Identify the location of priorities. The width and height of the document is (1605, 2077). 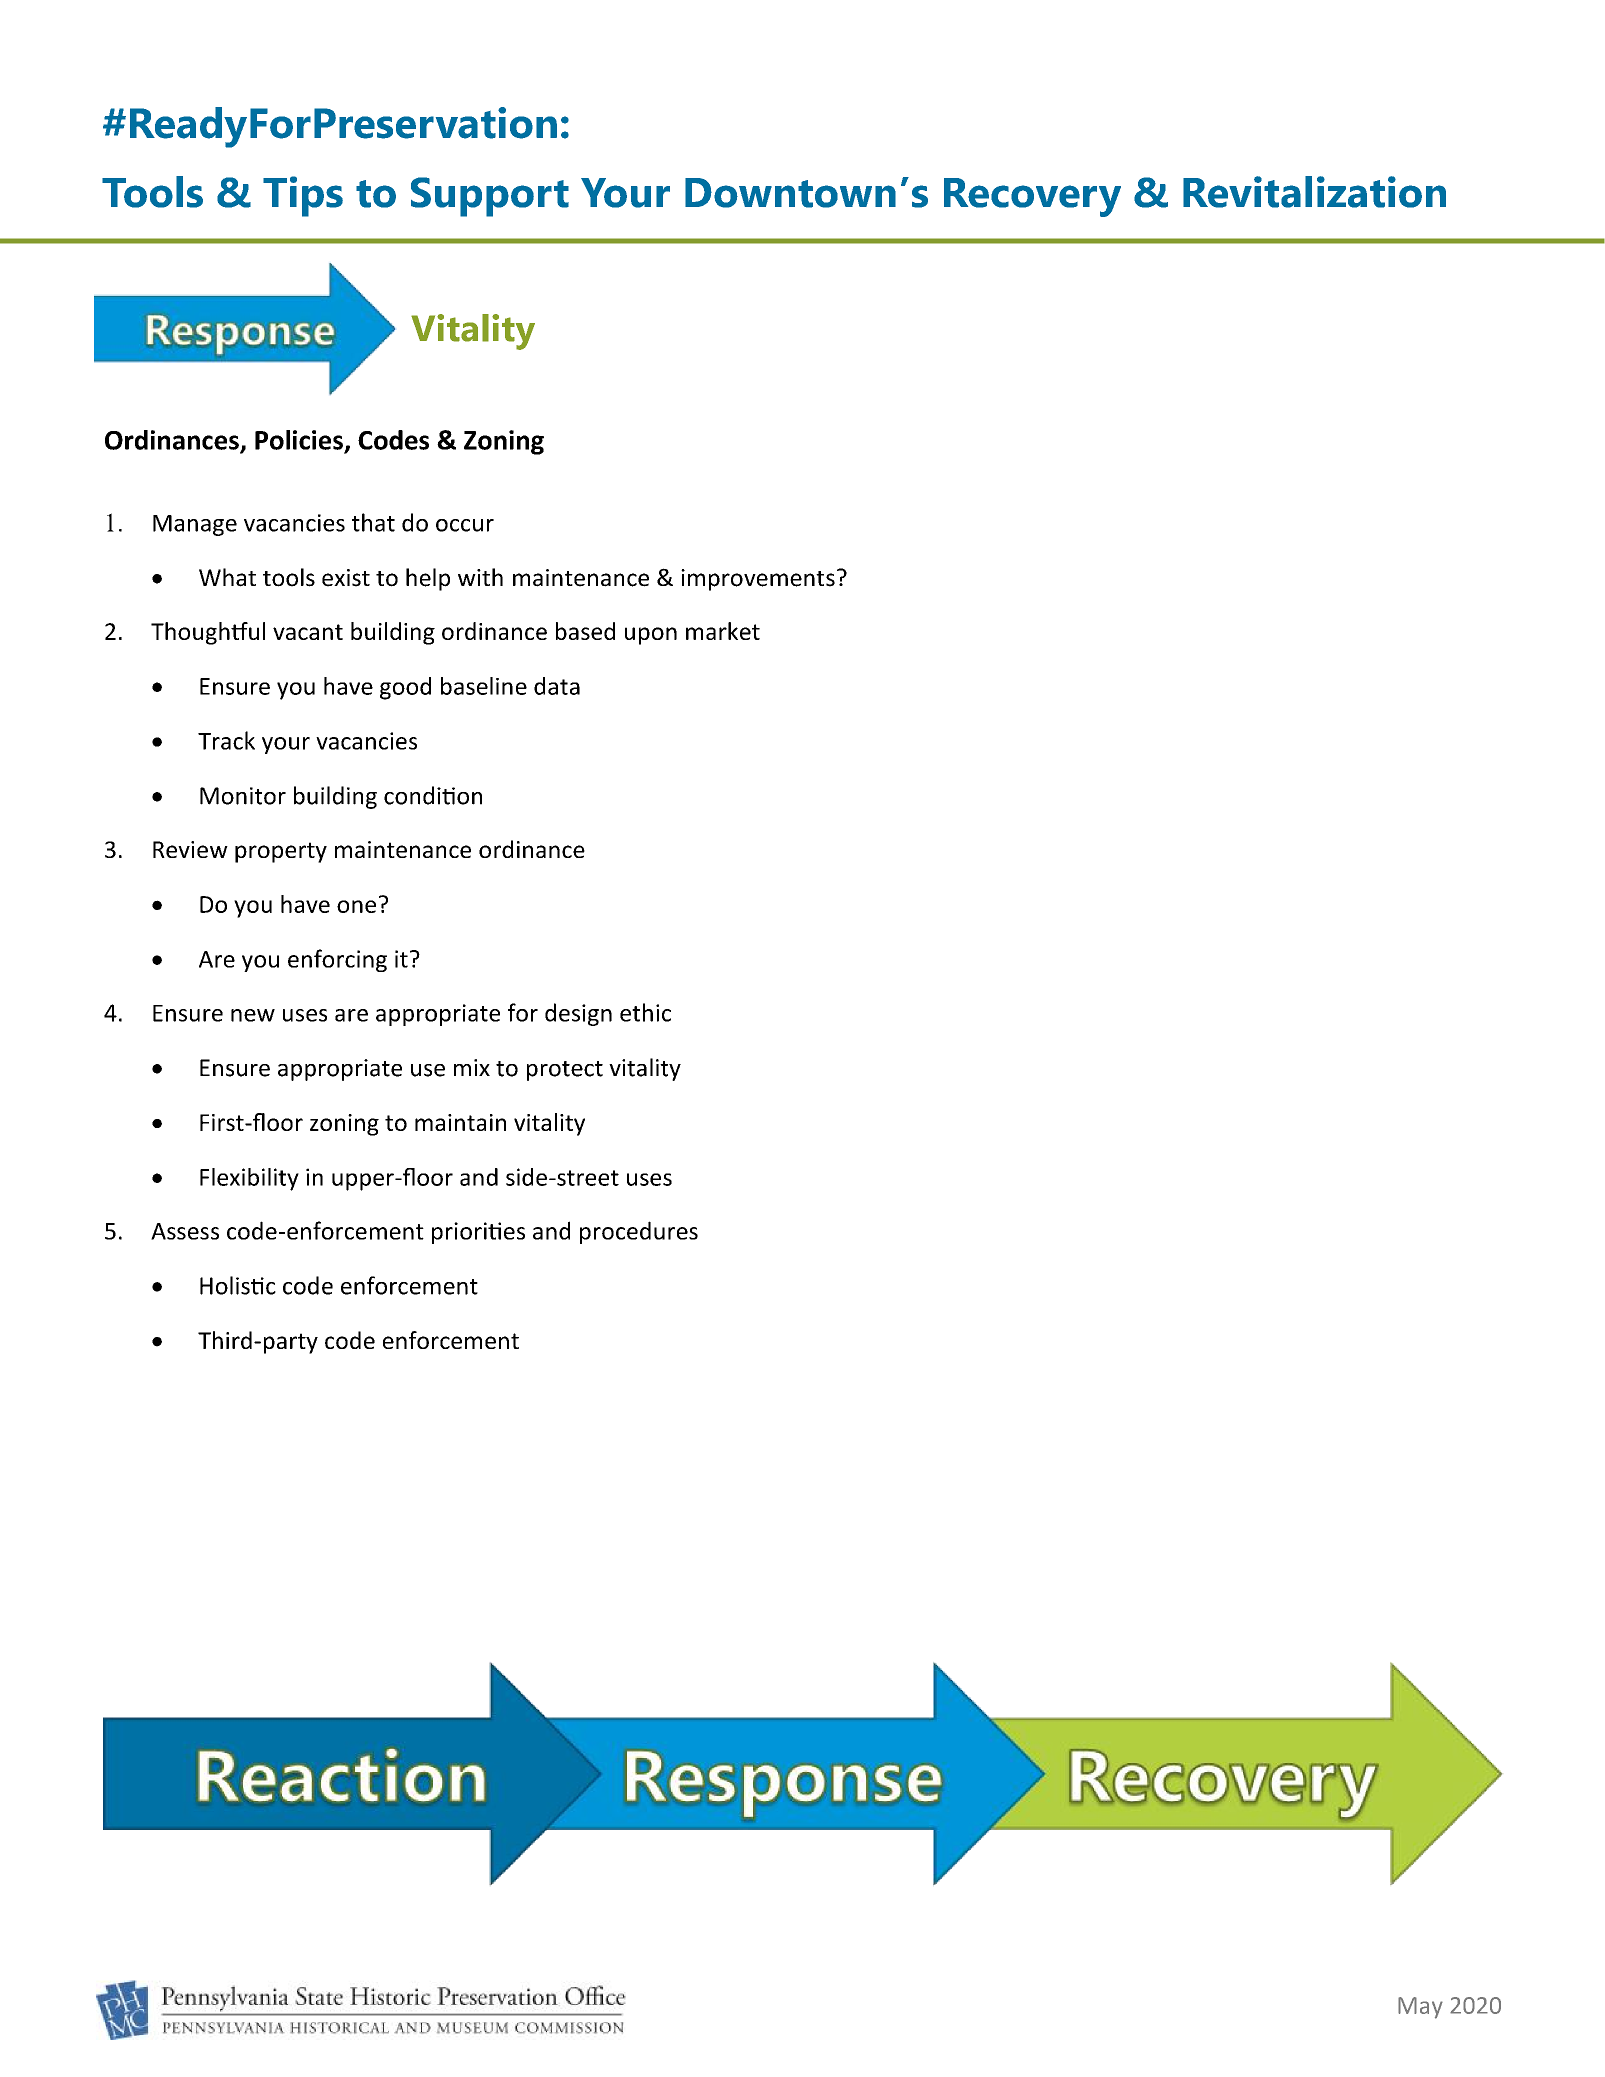
(478, 1233).
